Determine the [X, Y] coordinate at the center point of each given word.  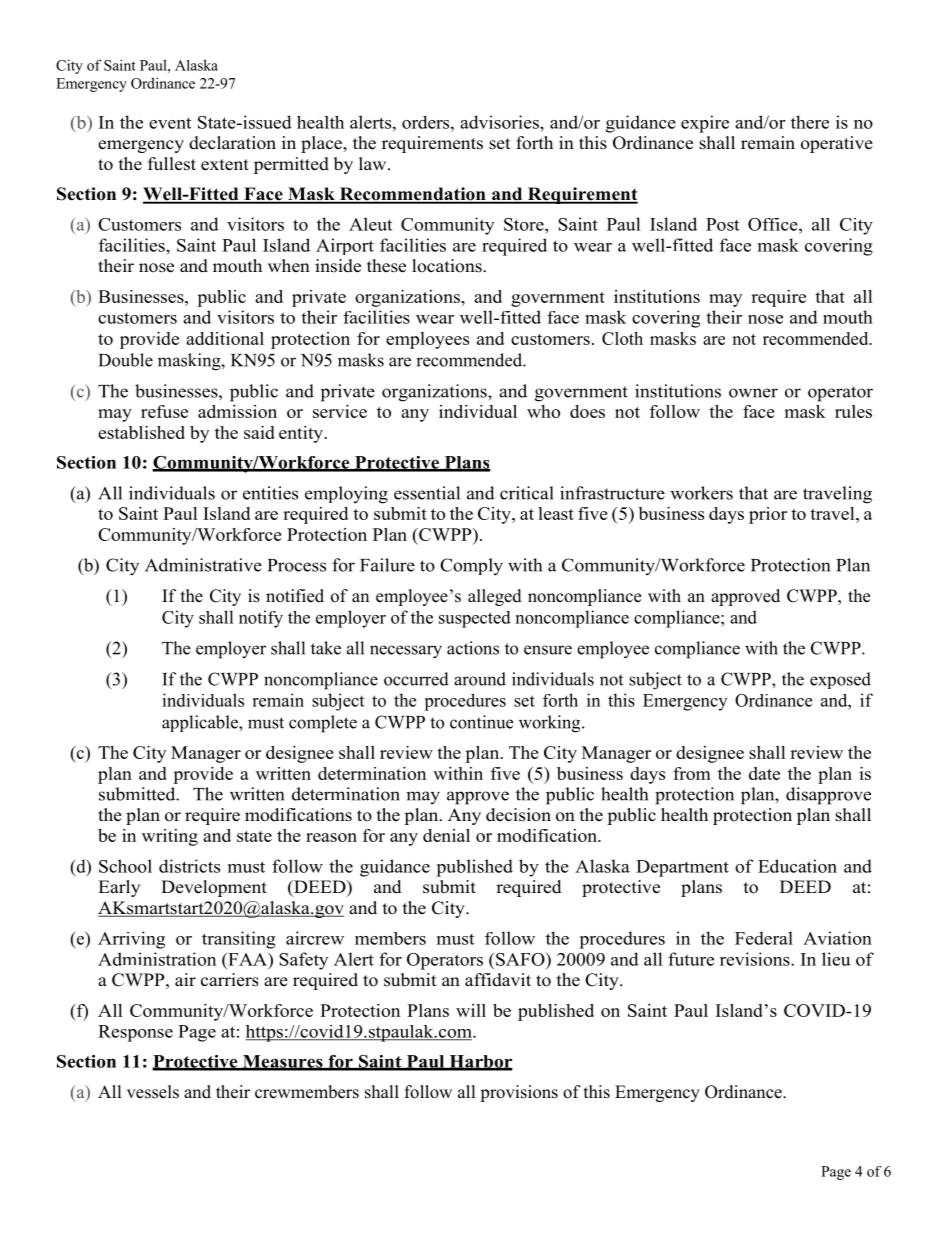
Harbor [480, 1062]
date [764, 773]
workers [701, 493]
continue [481, 722]
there [810, 122]
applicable [201, 723]
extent [225, 165]
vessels [153, 1092]
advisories [500, 122]
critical [527, 493]
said [259, 432]
